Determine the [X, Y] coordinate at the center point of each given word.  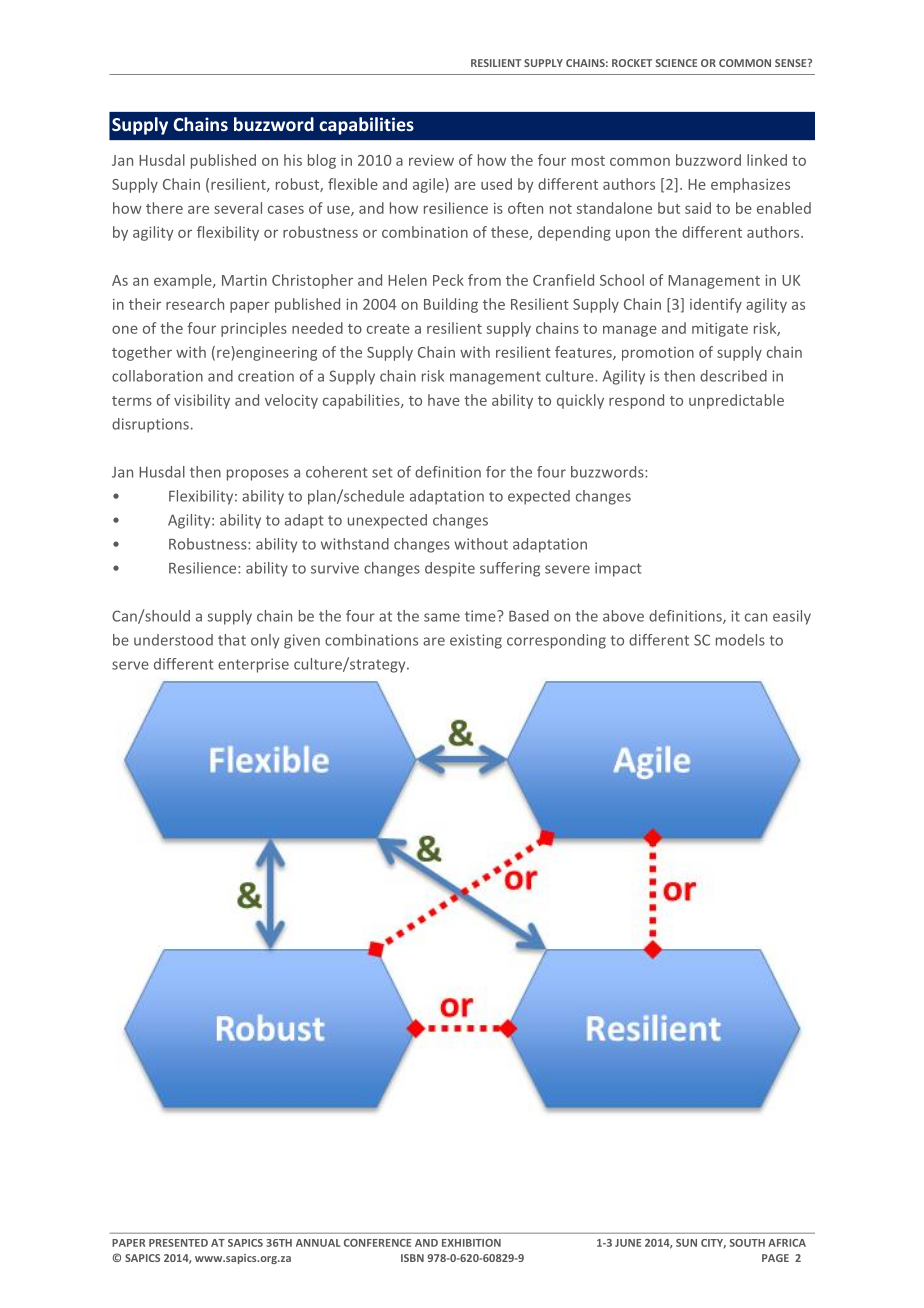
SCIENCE [676, 63]
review [431, 160]
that [232, 640]
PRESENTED [178, 1243]
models [740, 640]
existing [476, 641]
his [293, 160]
